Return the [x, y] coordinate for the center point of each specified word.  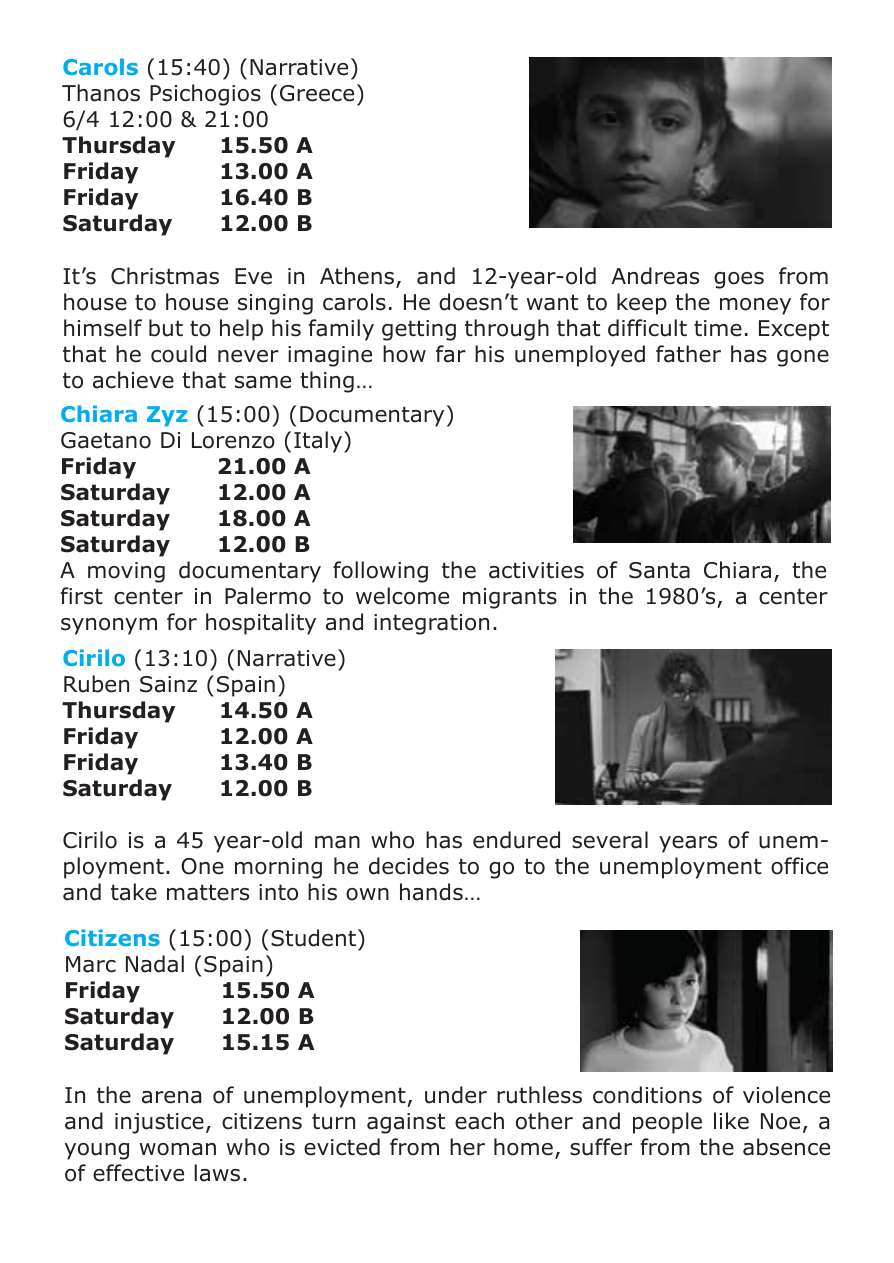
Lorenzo [233, 440]
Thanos [101, 93]
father [688, 354]
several [610, 840]
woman [178, 1149]
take [134, 892]
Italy [319, 442]
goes [739, 280]
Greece [317, 93]
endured [516, 840]
